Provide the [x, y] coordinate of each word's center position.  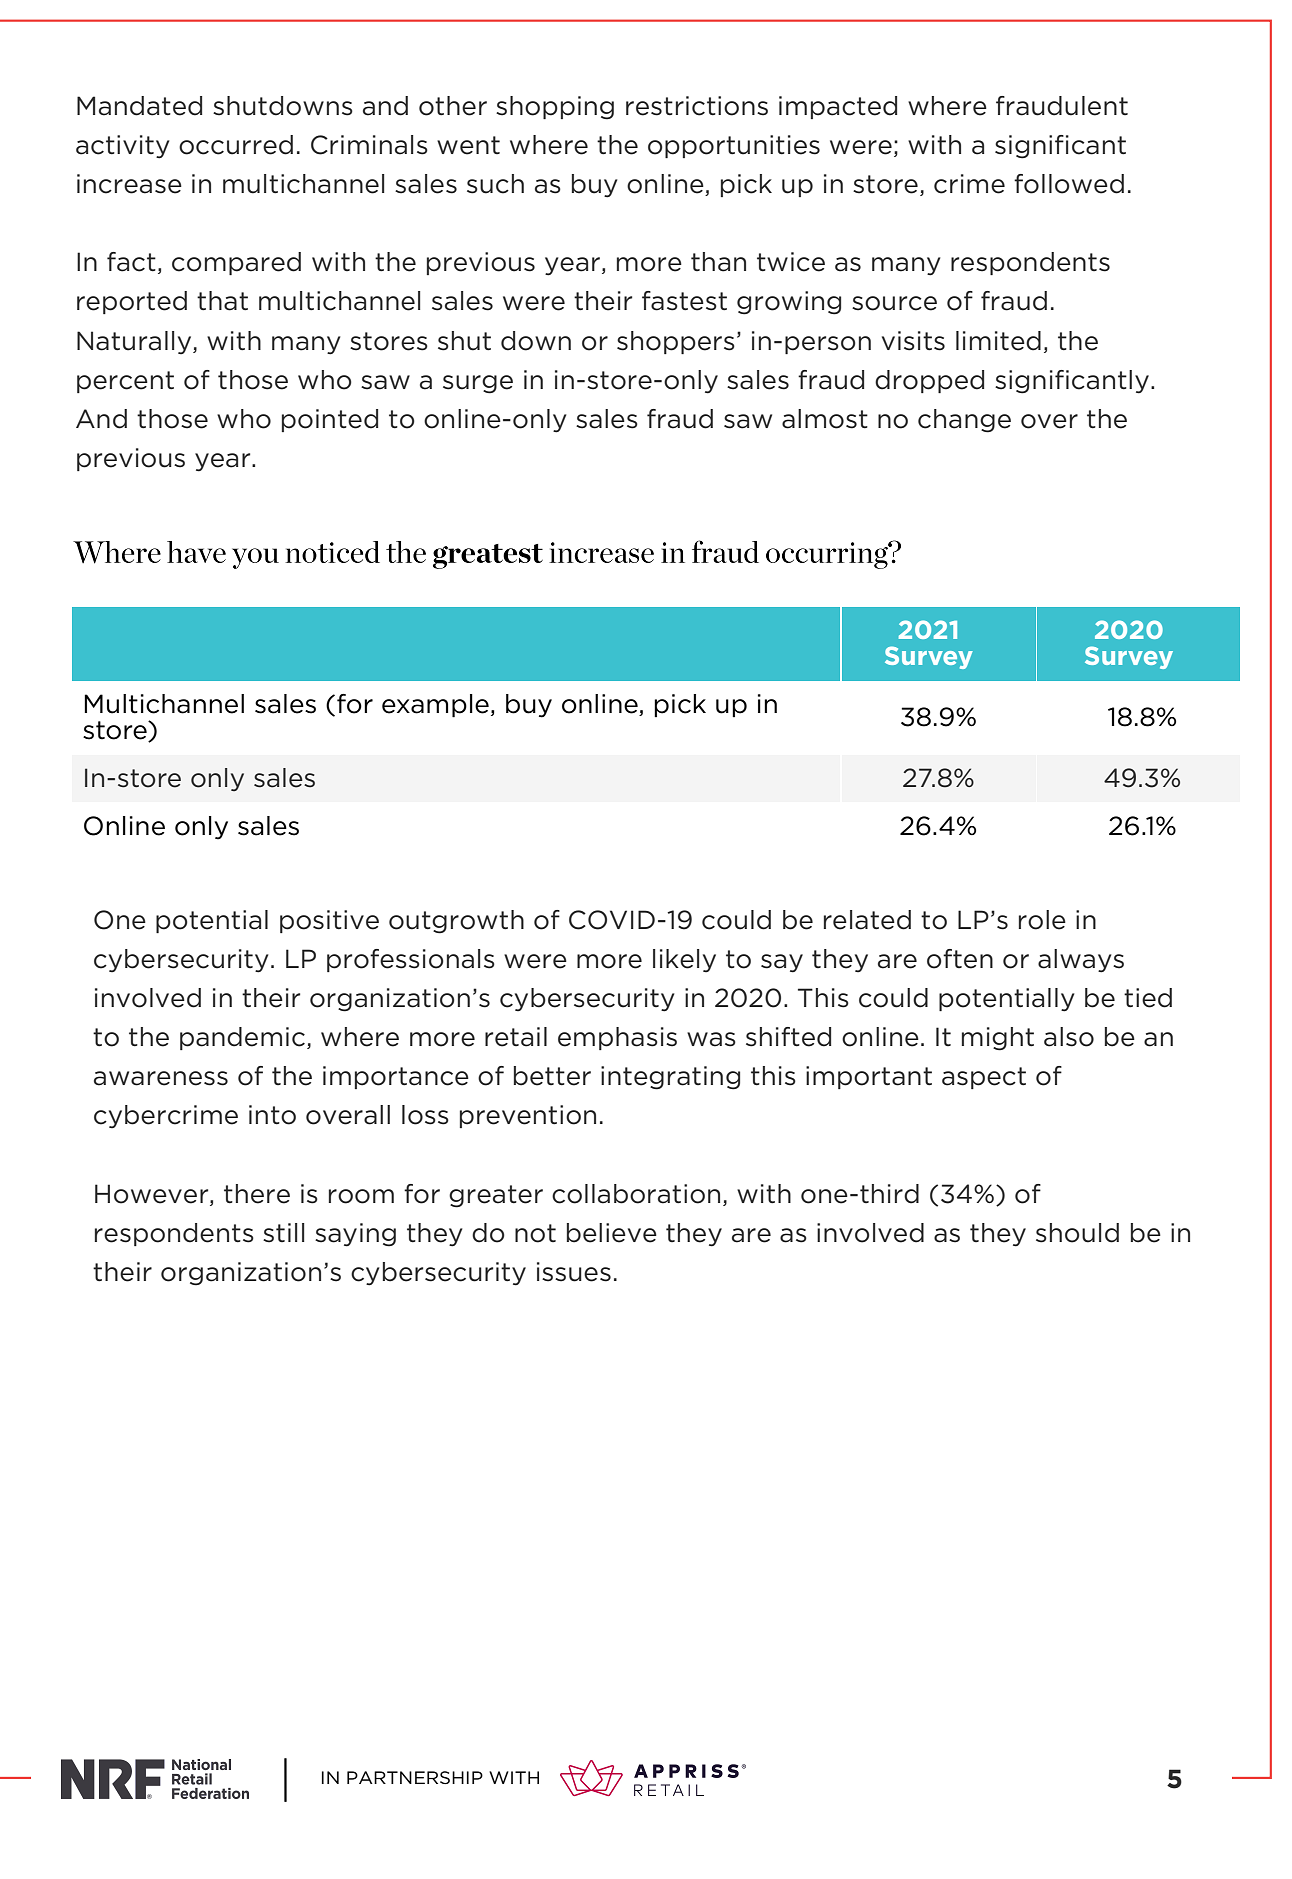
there [257, 1194]
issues [574, 1272]
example [435, 706]
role [1042, 920]
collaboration [636, 1194]
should [1077, 1233]
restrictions [697, 106]
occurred [236, 145]
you [255, 558]
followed [1069, 184]
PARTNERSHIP [415, 1777]
